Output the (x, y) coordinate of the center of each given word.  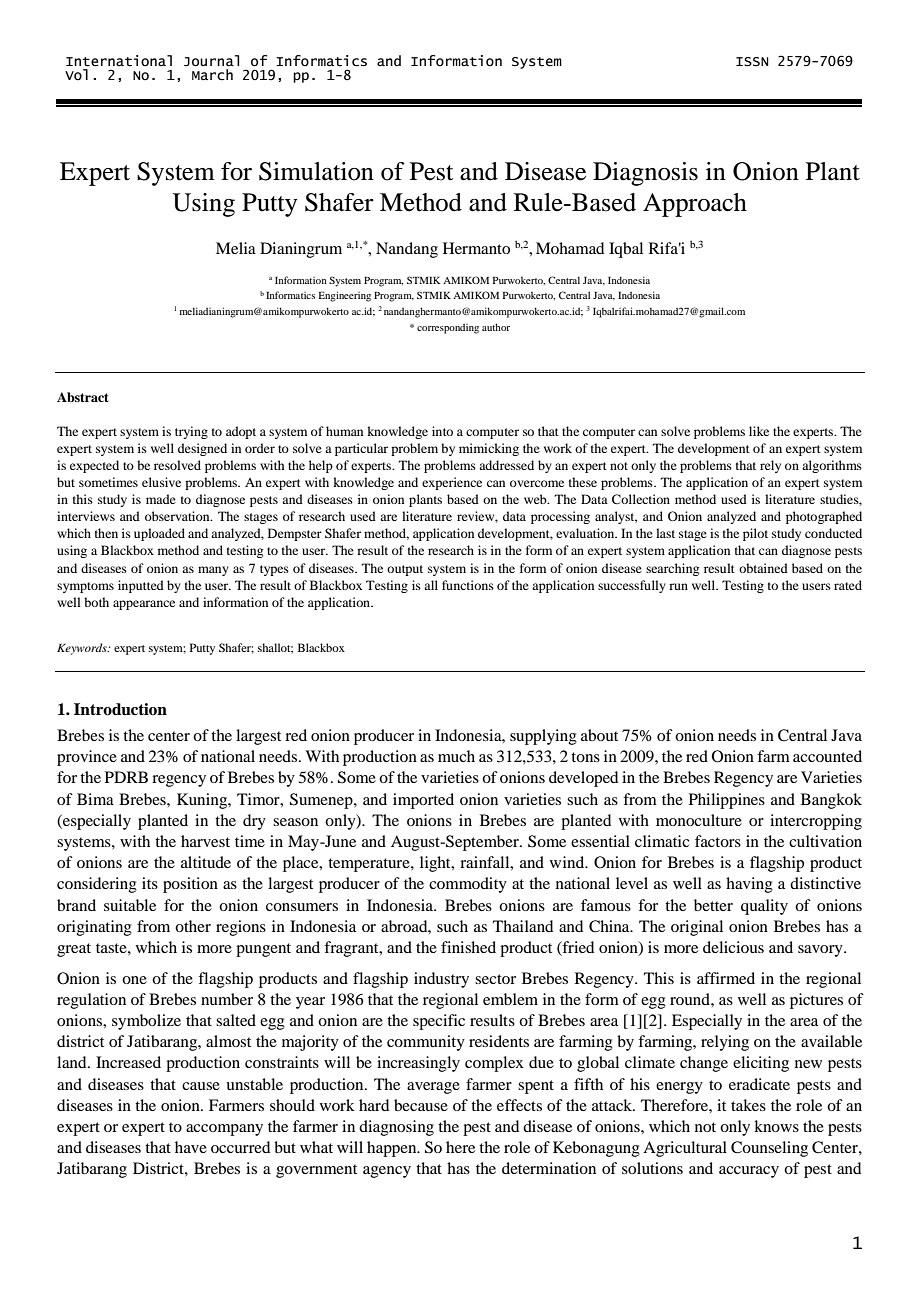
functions (468, 585)
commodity (468, 885)
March (212, 75)
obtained (763, 568)
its (150, 883)
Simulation (316, 171)
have (191, 1147)
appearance (144, 605)
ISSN (752, 62)
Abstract (83, 397)
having (749, 885)
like (759, 431)
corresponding (448, 329)
